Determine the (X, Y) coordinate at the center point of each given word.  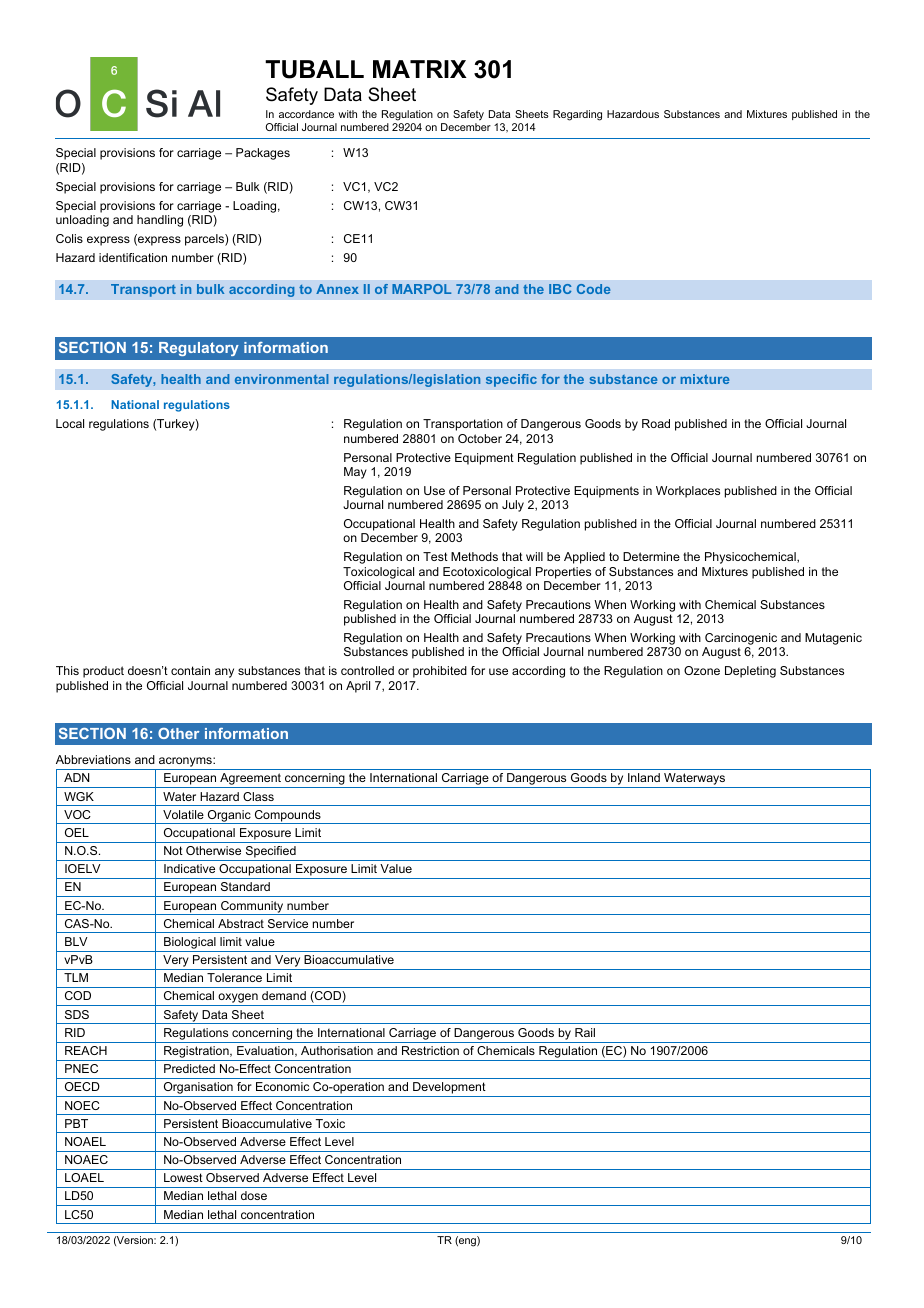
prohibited (440, 672)
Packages (263, 154)
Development (449, 1089)
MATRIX (420, 69)
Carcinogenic (741, 640)
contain (190, 670)
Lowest (183, 1177)
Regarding (577, 115)
